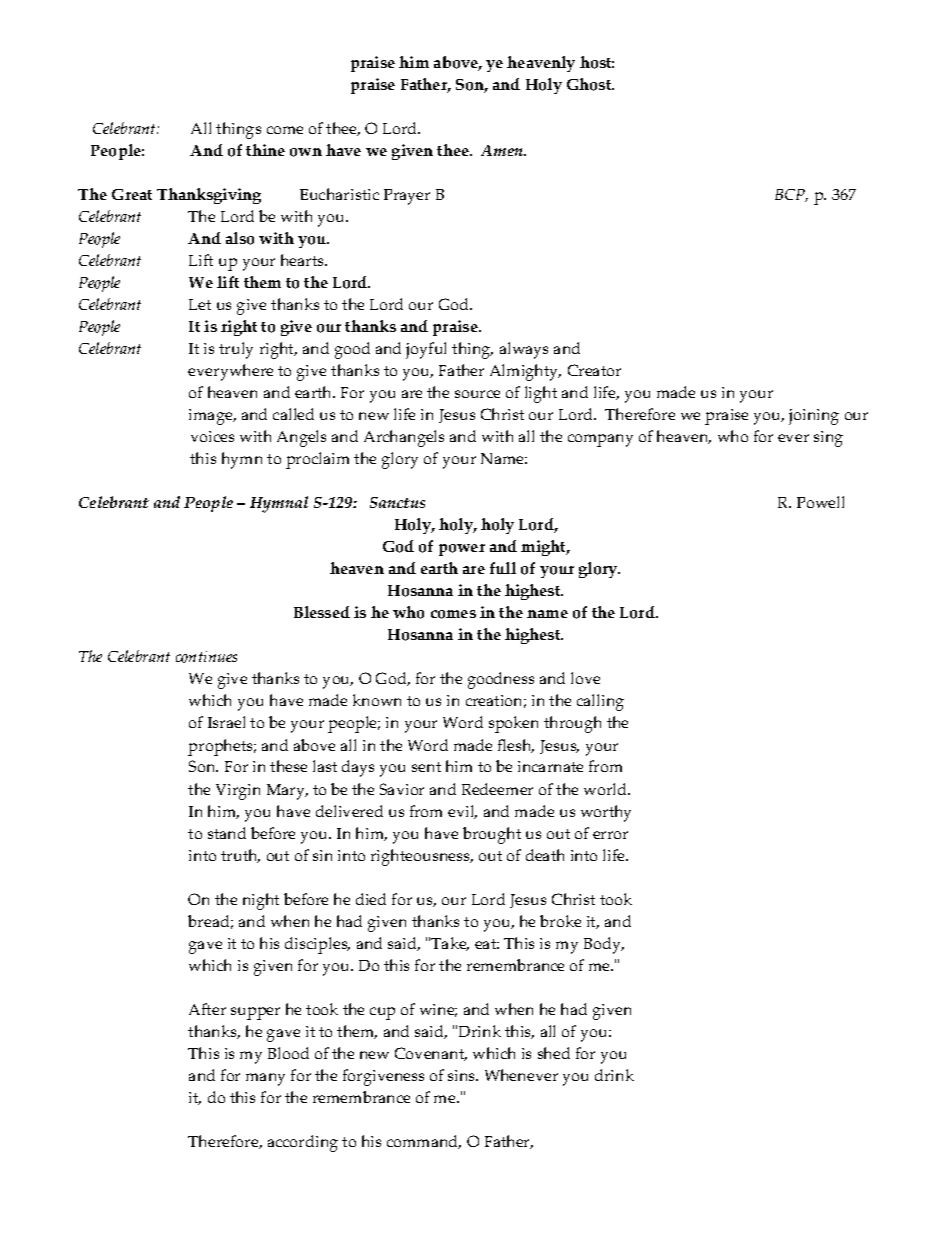 Image resolution: width=952 pixels, height=1233 pixels. Describe the element at coordinates (206, 657) in the screenshot. I see `continues` at that location.
